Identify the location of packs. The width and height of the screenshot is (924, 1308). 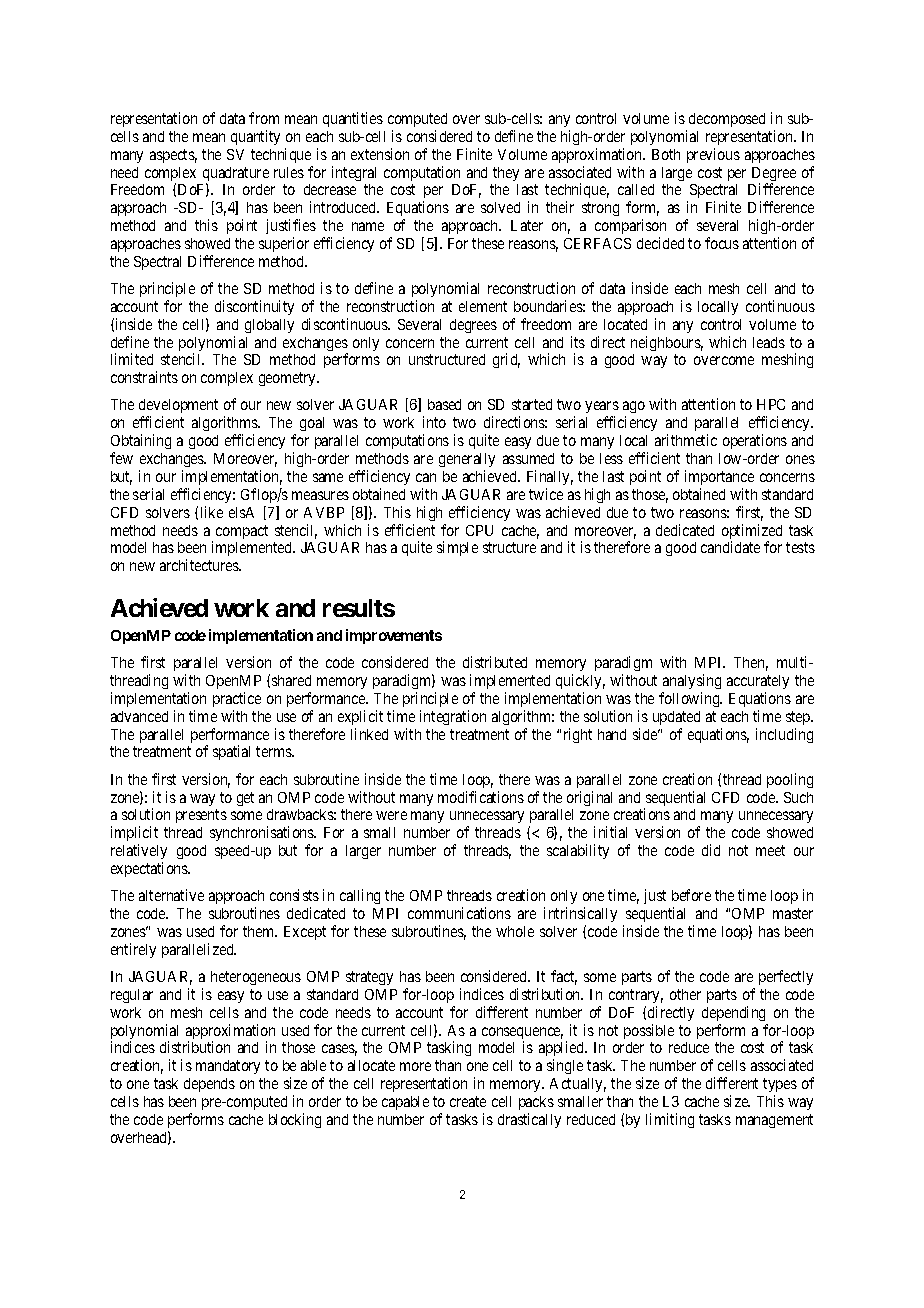
(536, 1103).
